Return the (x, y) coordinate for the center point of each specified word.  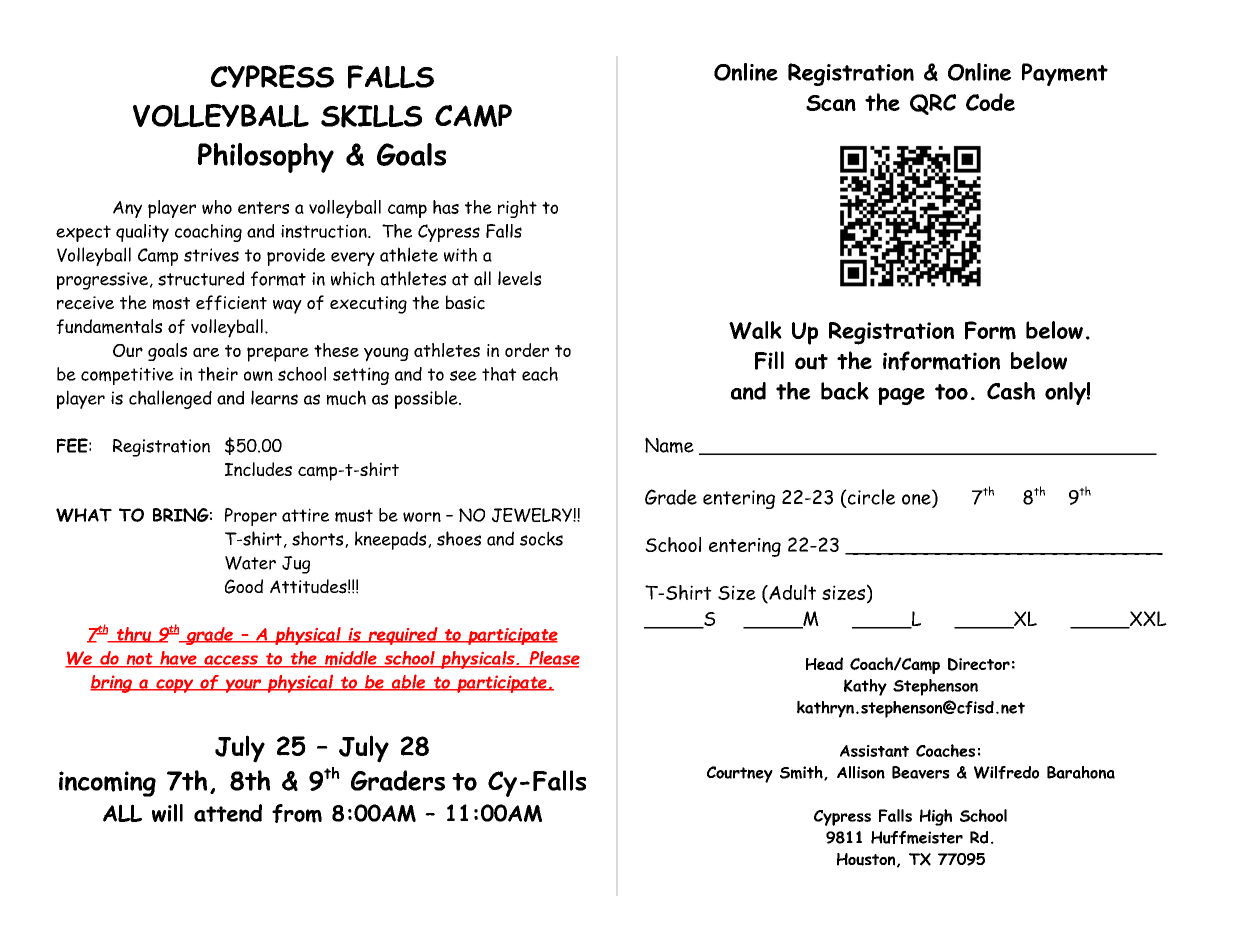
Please (553, 659)
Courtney (740, 774)
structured (201, 278)
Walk (755, 330)
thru (134, 635)
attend (228, 813)
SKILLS (371, 116)
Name (669, 445)
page (901, 396)
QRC (933, 104)
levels (519, 278)
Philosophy (266, 158)
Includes (258, 469)
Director (979, 664)
